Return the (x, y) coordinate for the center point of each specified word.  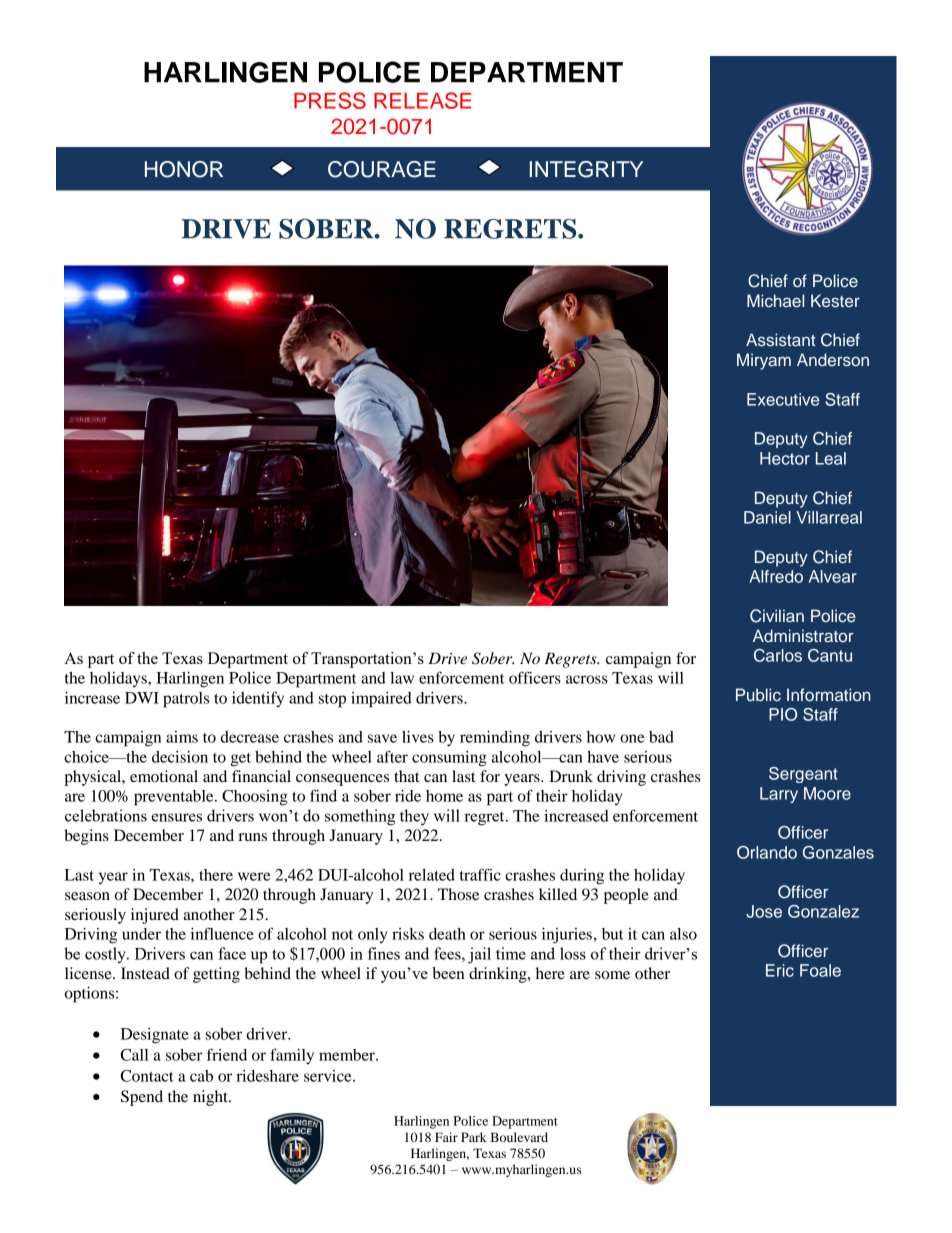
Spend (142, 1098)
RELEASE (422, 100)
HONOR (184, 169)
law (402, 678)
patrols (186, 700)
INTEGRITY (586, 169)
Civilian (777, 616)
